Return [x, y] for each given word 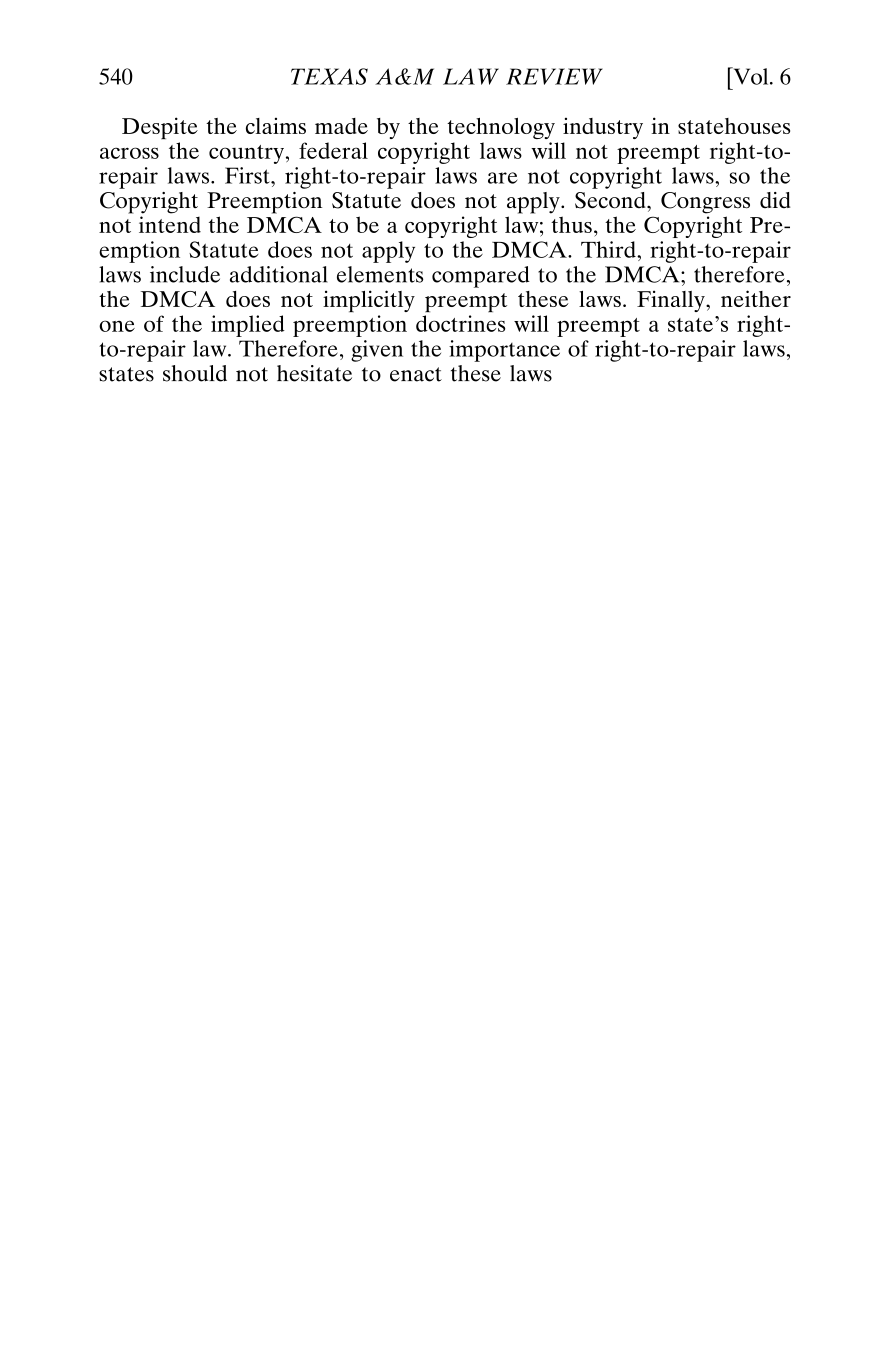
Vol [751, 76]
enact [416, 374]
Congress [705, 203]
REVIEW [554, 76]
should [195, 373]
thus [571, 224]
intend [170, 224]
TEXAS [329, 76]
